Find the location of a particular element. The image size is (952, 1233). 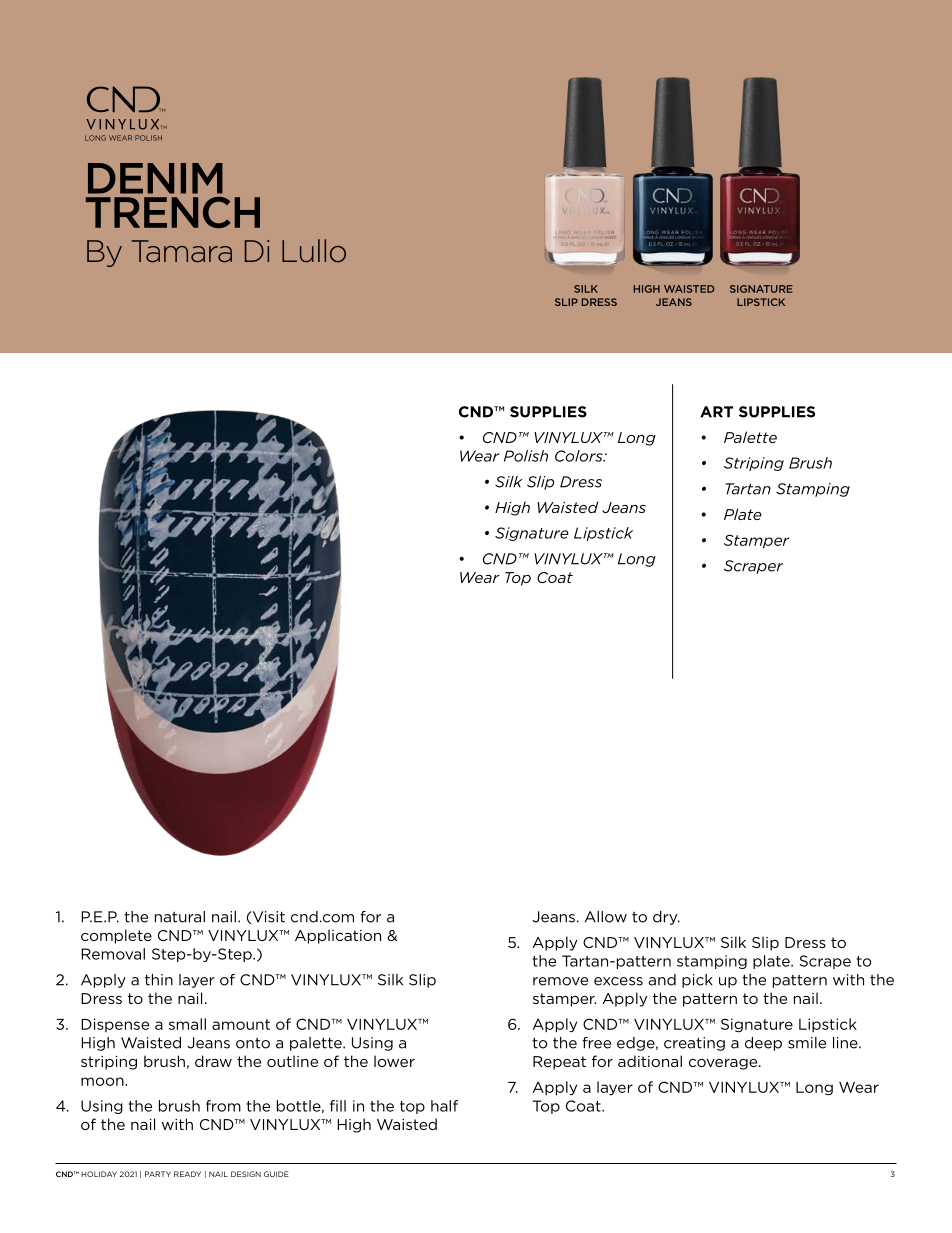

Polish is located at coordinates (526, 456).
